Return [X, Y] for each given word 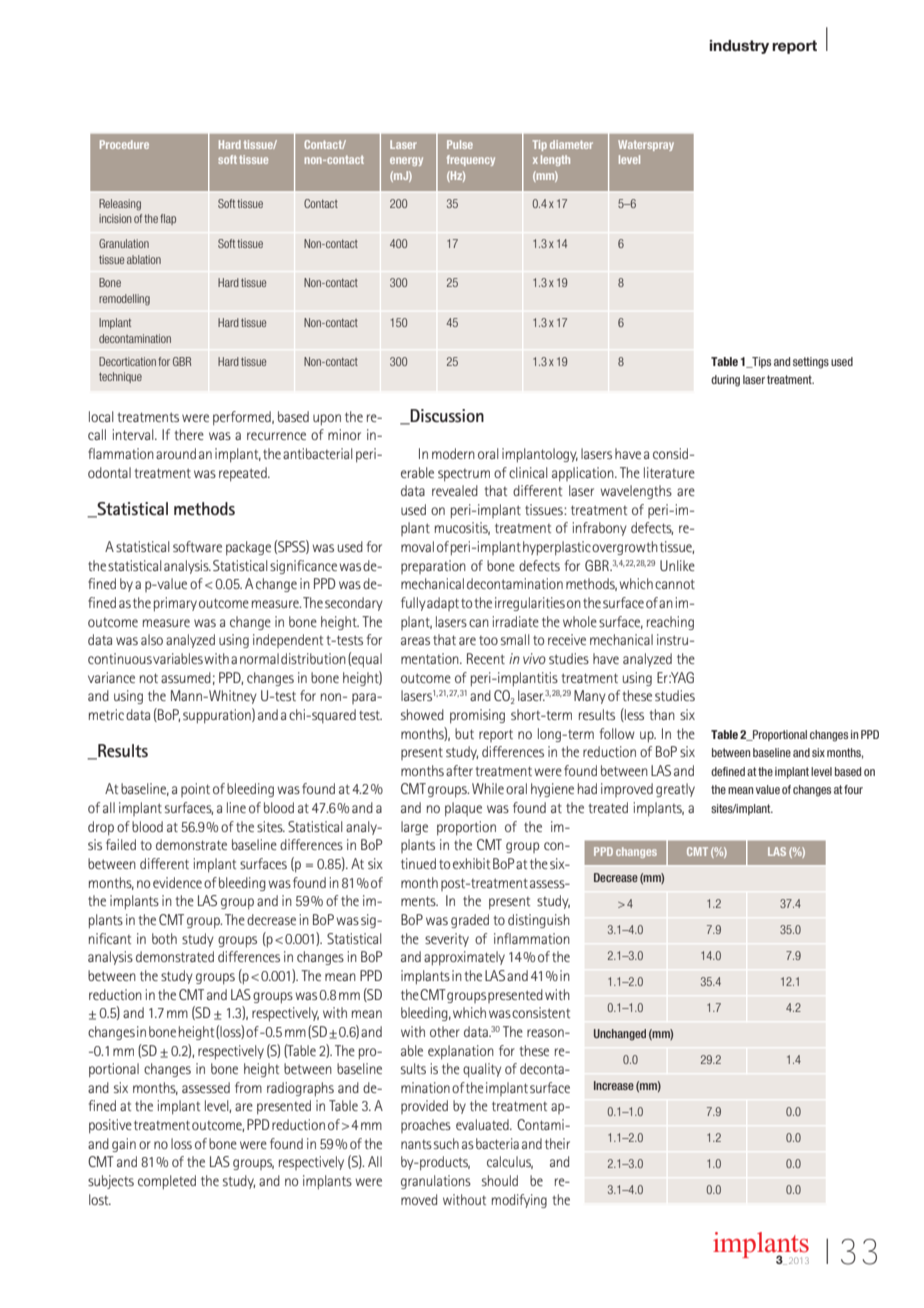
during [725, 381]
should [500, 1180]
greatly [675, 790]
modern [453, 453]
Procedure [124, 144]
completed [167, 1182]
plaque [463, 809]
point [195, 790]
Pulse [460, 144]
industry [739, 47]
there [189, 434]
